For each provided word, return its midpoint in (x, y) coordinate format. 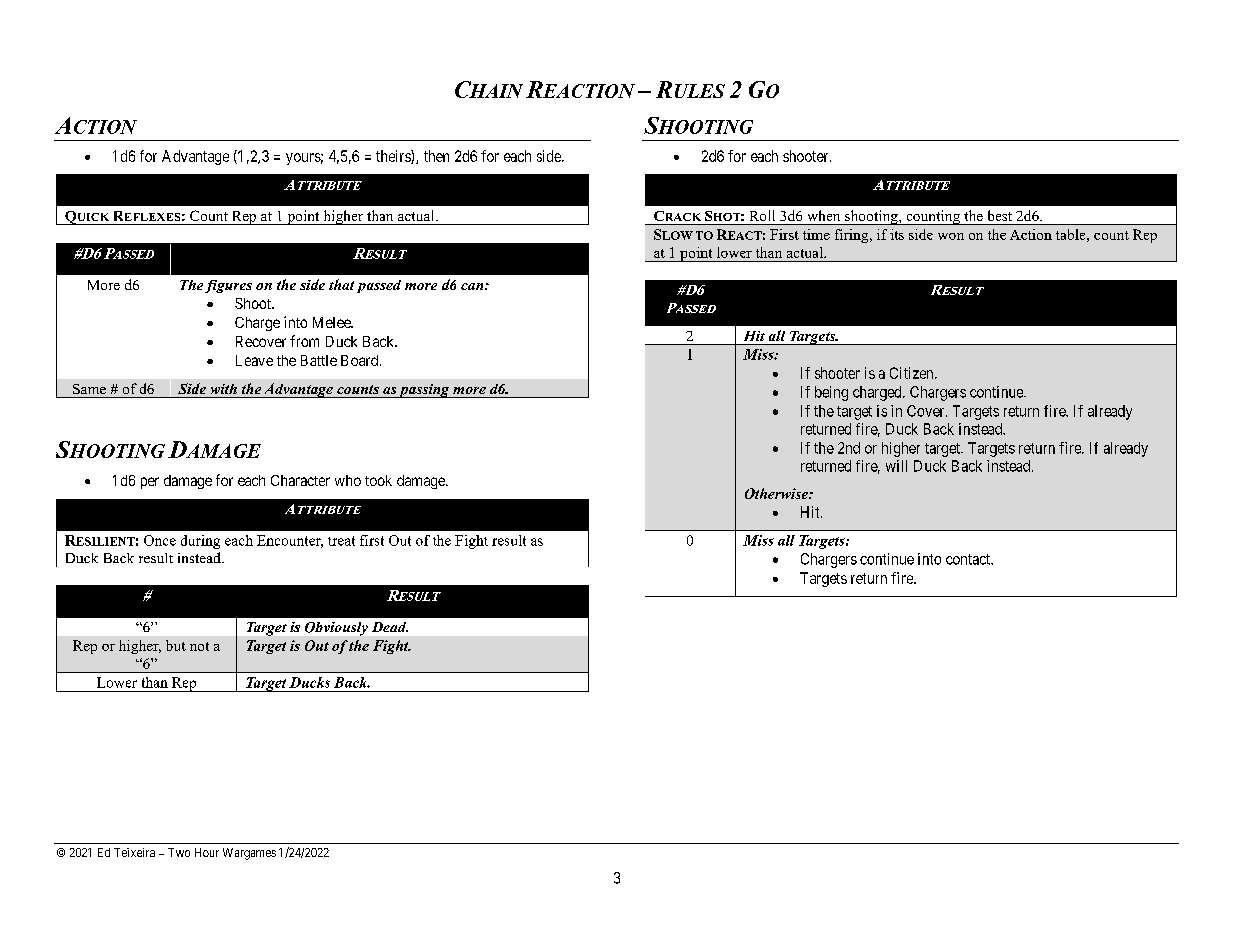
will (896, 466)
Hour (207, 852)
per (150, 483)
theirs (394, 157)
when (824, 215)
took (378, 480)
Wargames (249, 854)
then (436, 156)
